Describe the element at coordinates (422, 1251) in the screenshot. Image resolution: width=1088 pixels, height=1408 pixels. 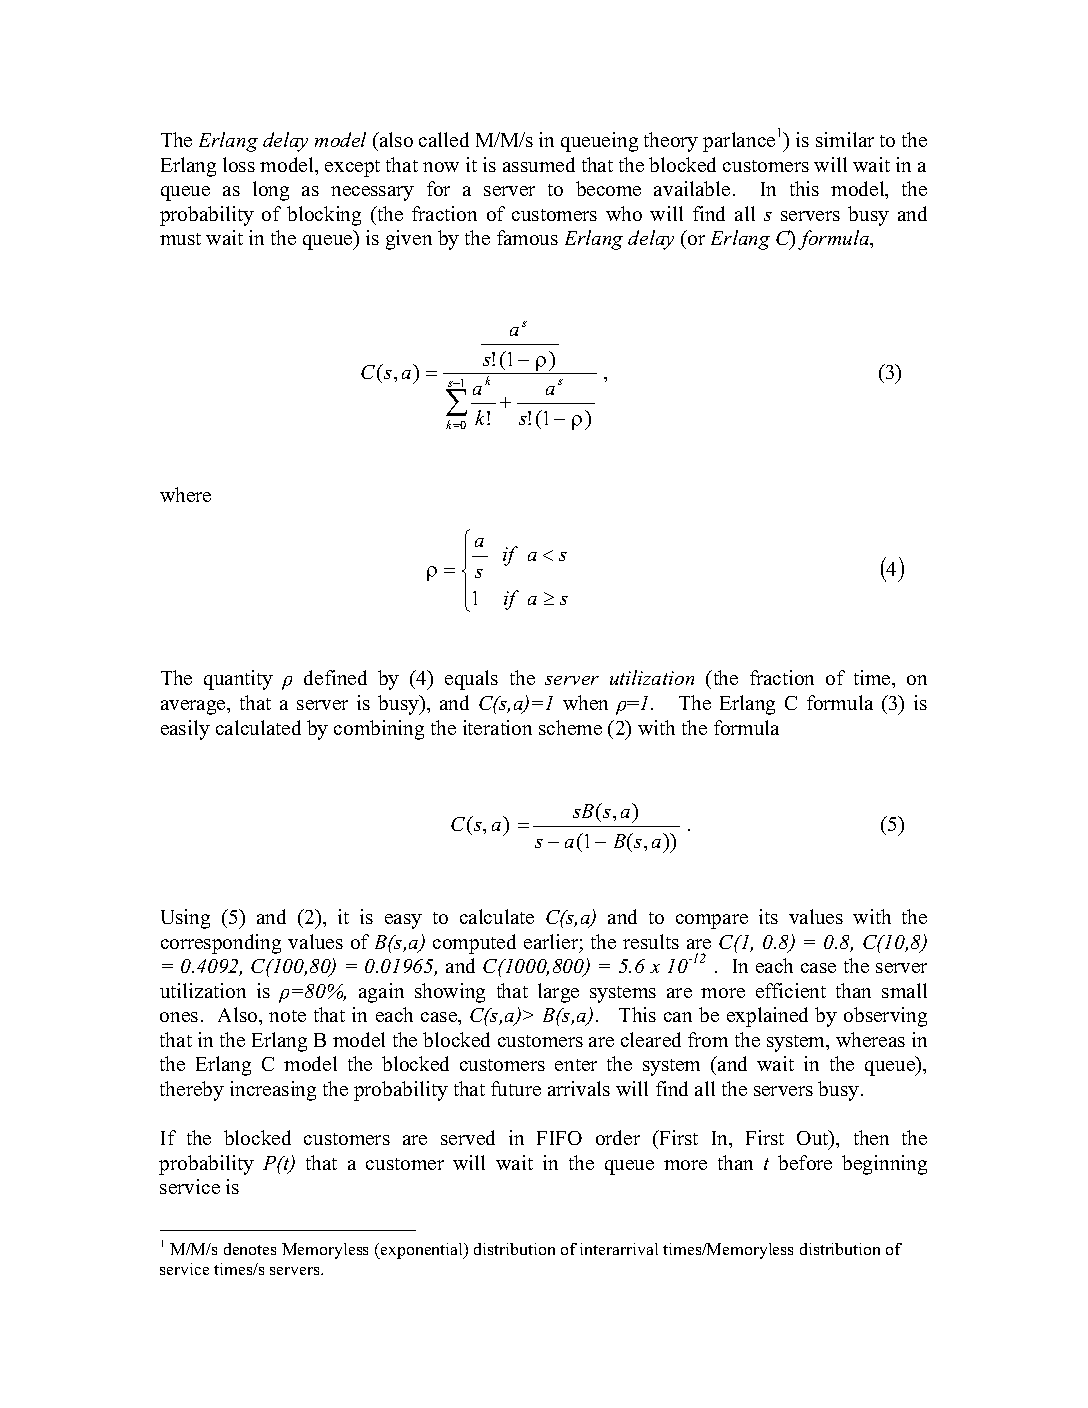
I see `exponential` at that location.
